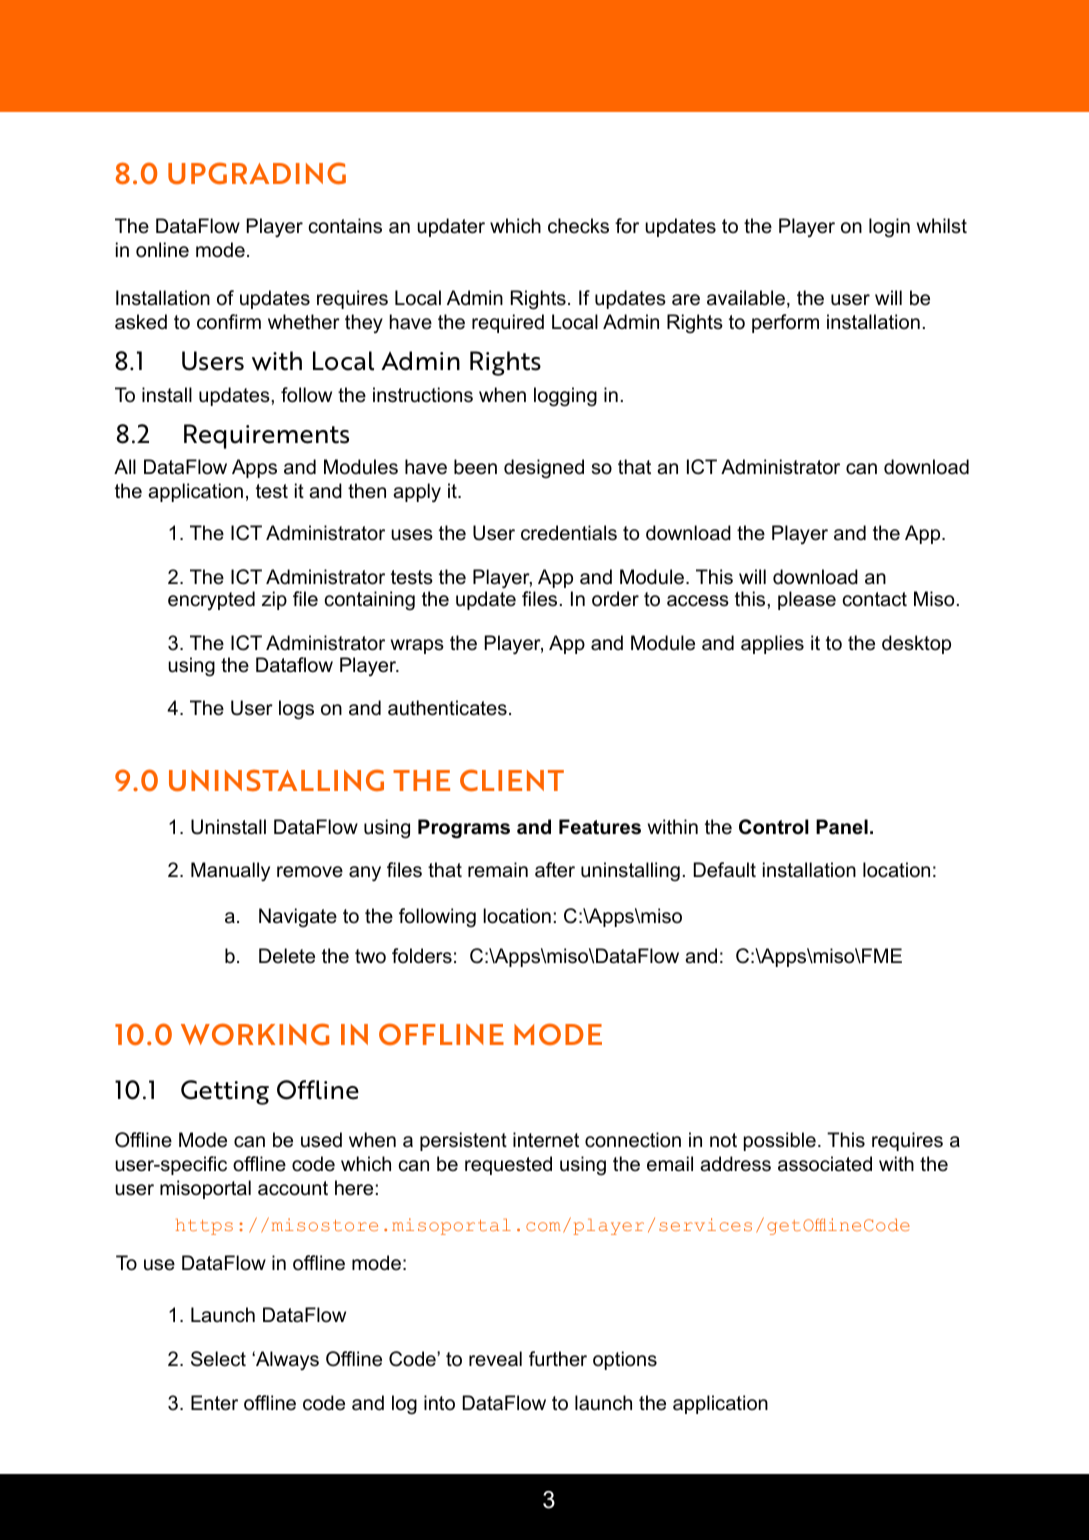 The width and height of the screenshot is (1089, 1540). What do you see at coordinates (230, 871) in the screenshot?
I see `Manually` at bounding box center [230, 871].
